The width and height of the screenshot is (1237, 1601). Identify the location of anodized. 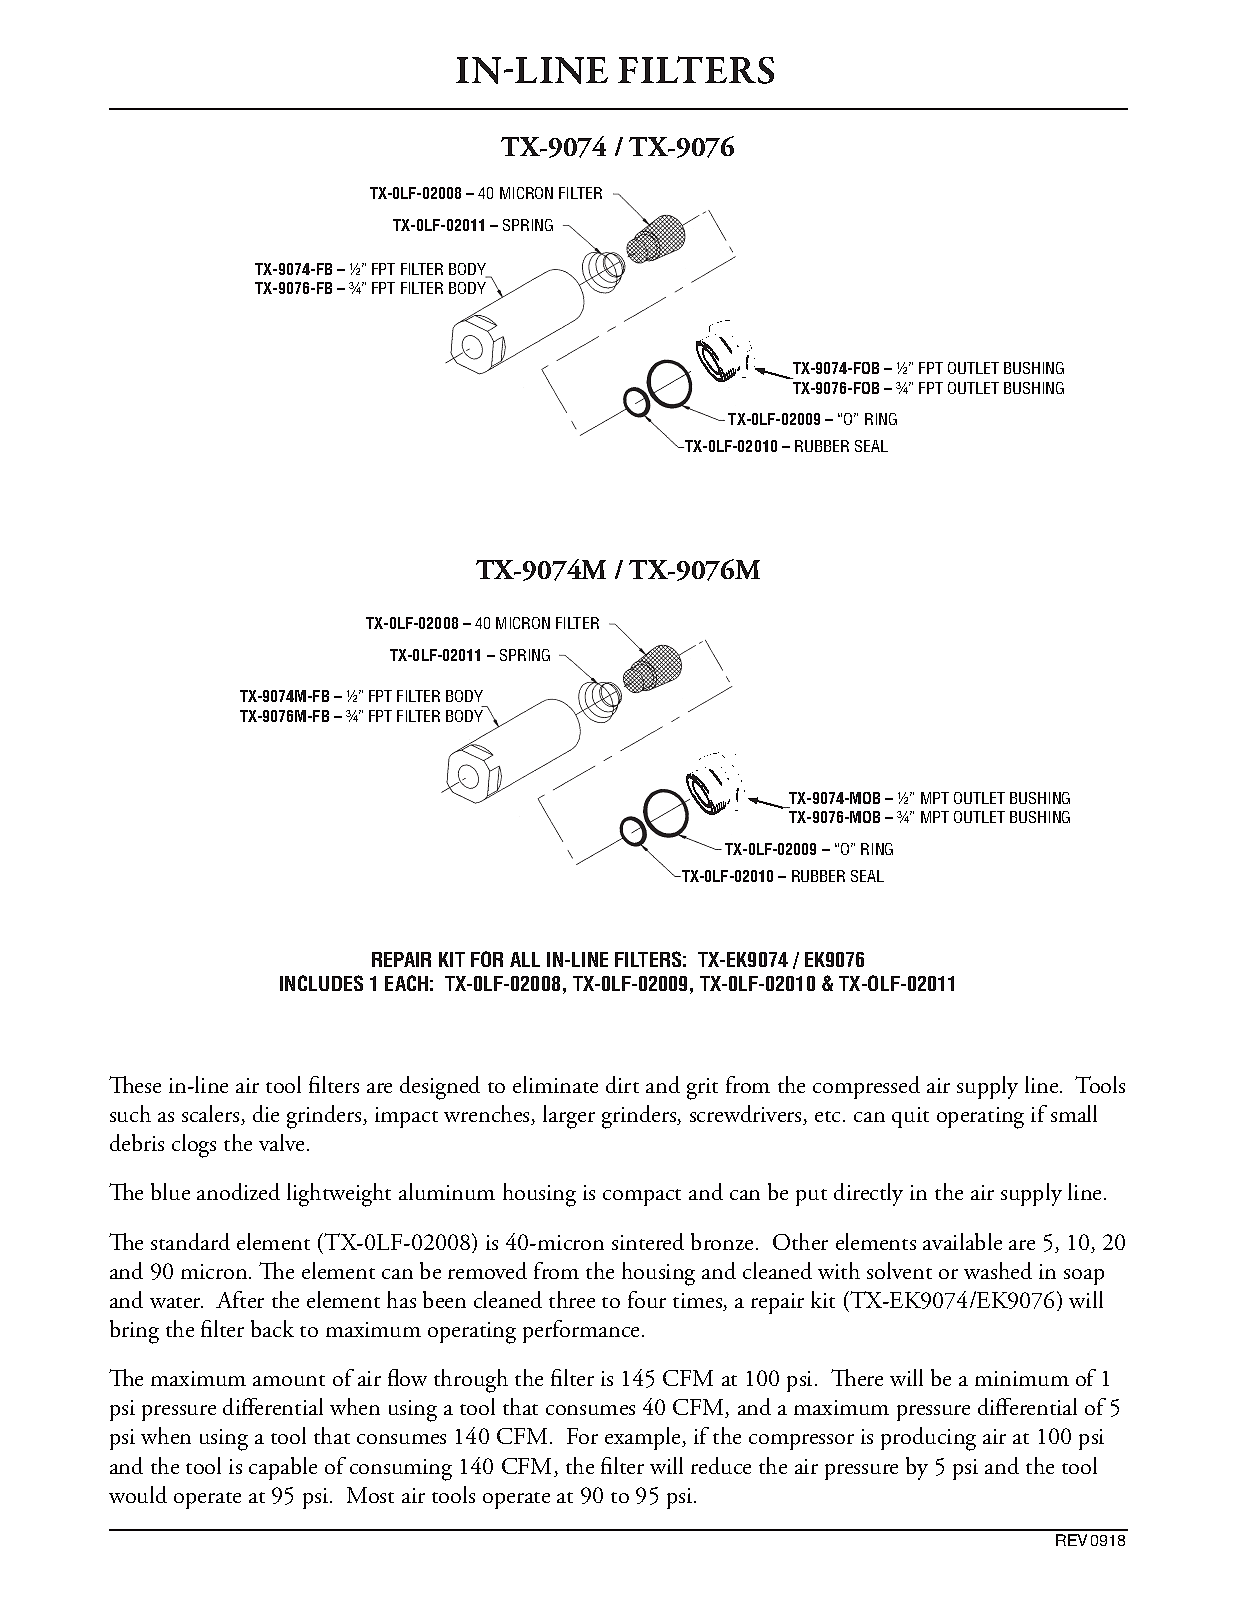
(238, 1191).
